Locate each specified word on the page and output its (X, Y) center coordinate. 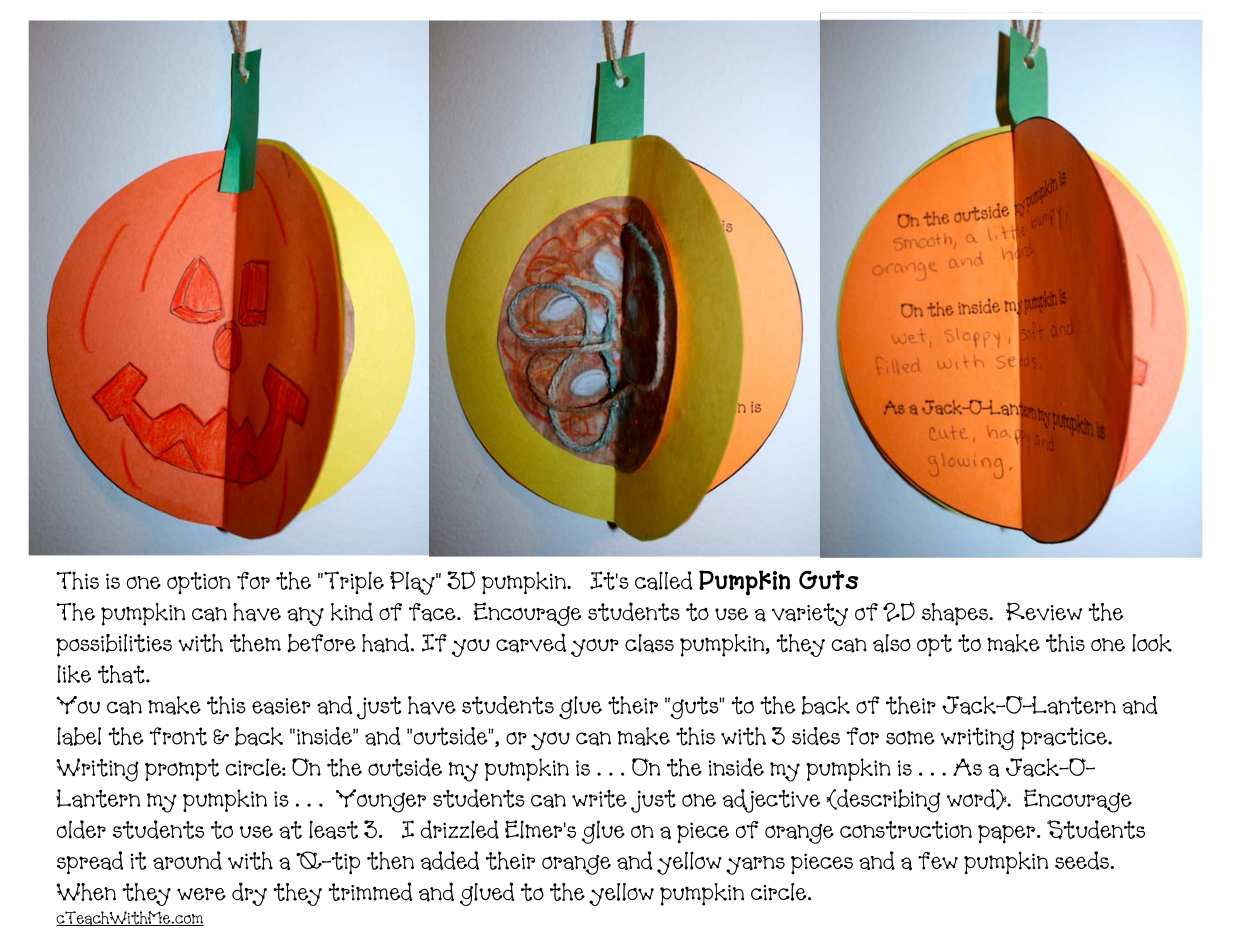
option (199, 583)
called (664, 580)
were (201, 894)
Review (1044, 611)
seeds (1082, 860)
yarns (755, 865)
